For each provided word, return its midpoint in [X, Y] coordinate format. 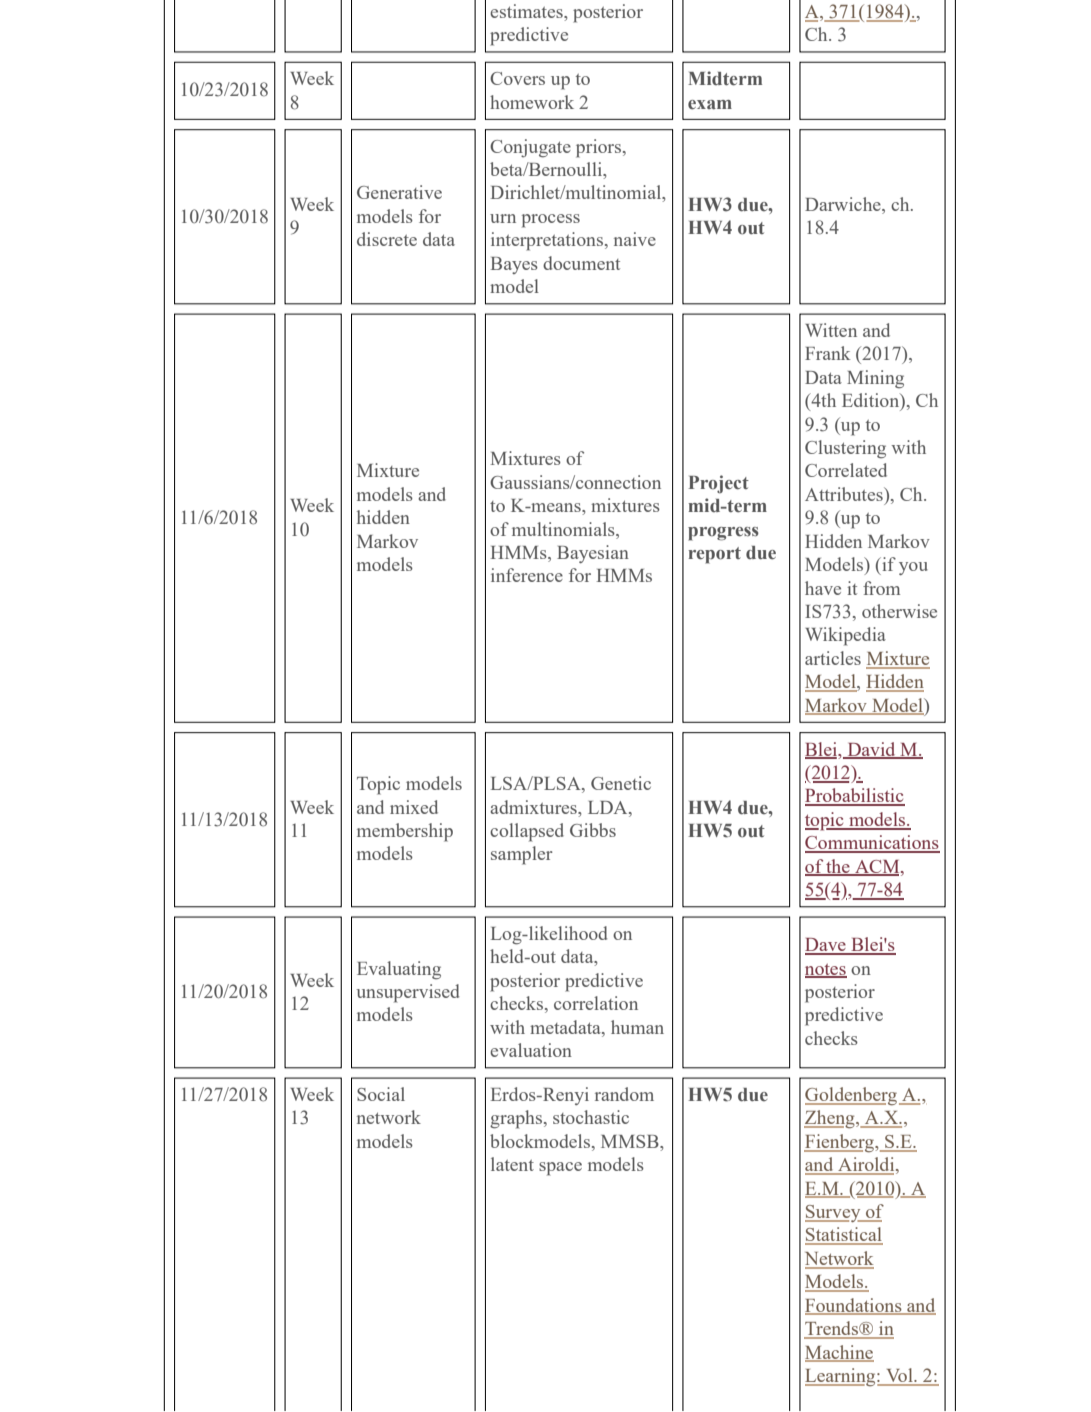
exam [710, 105]
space [560, 1169]
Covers [517, 78]
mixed [414, 807]
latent [512, 1164]
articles [833, 658]
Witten [831, 330]
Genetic [621, 783]
